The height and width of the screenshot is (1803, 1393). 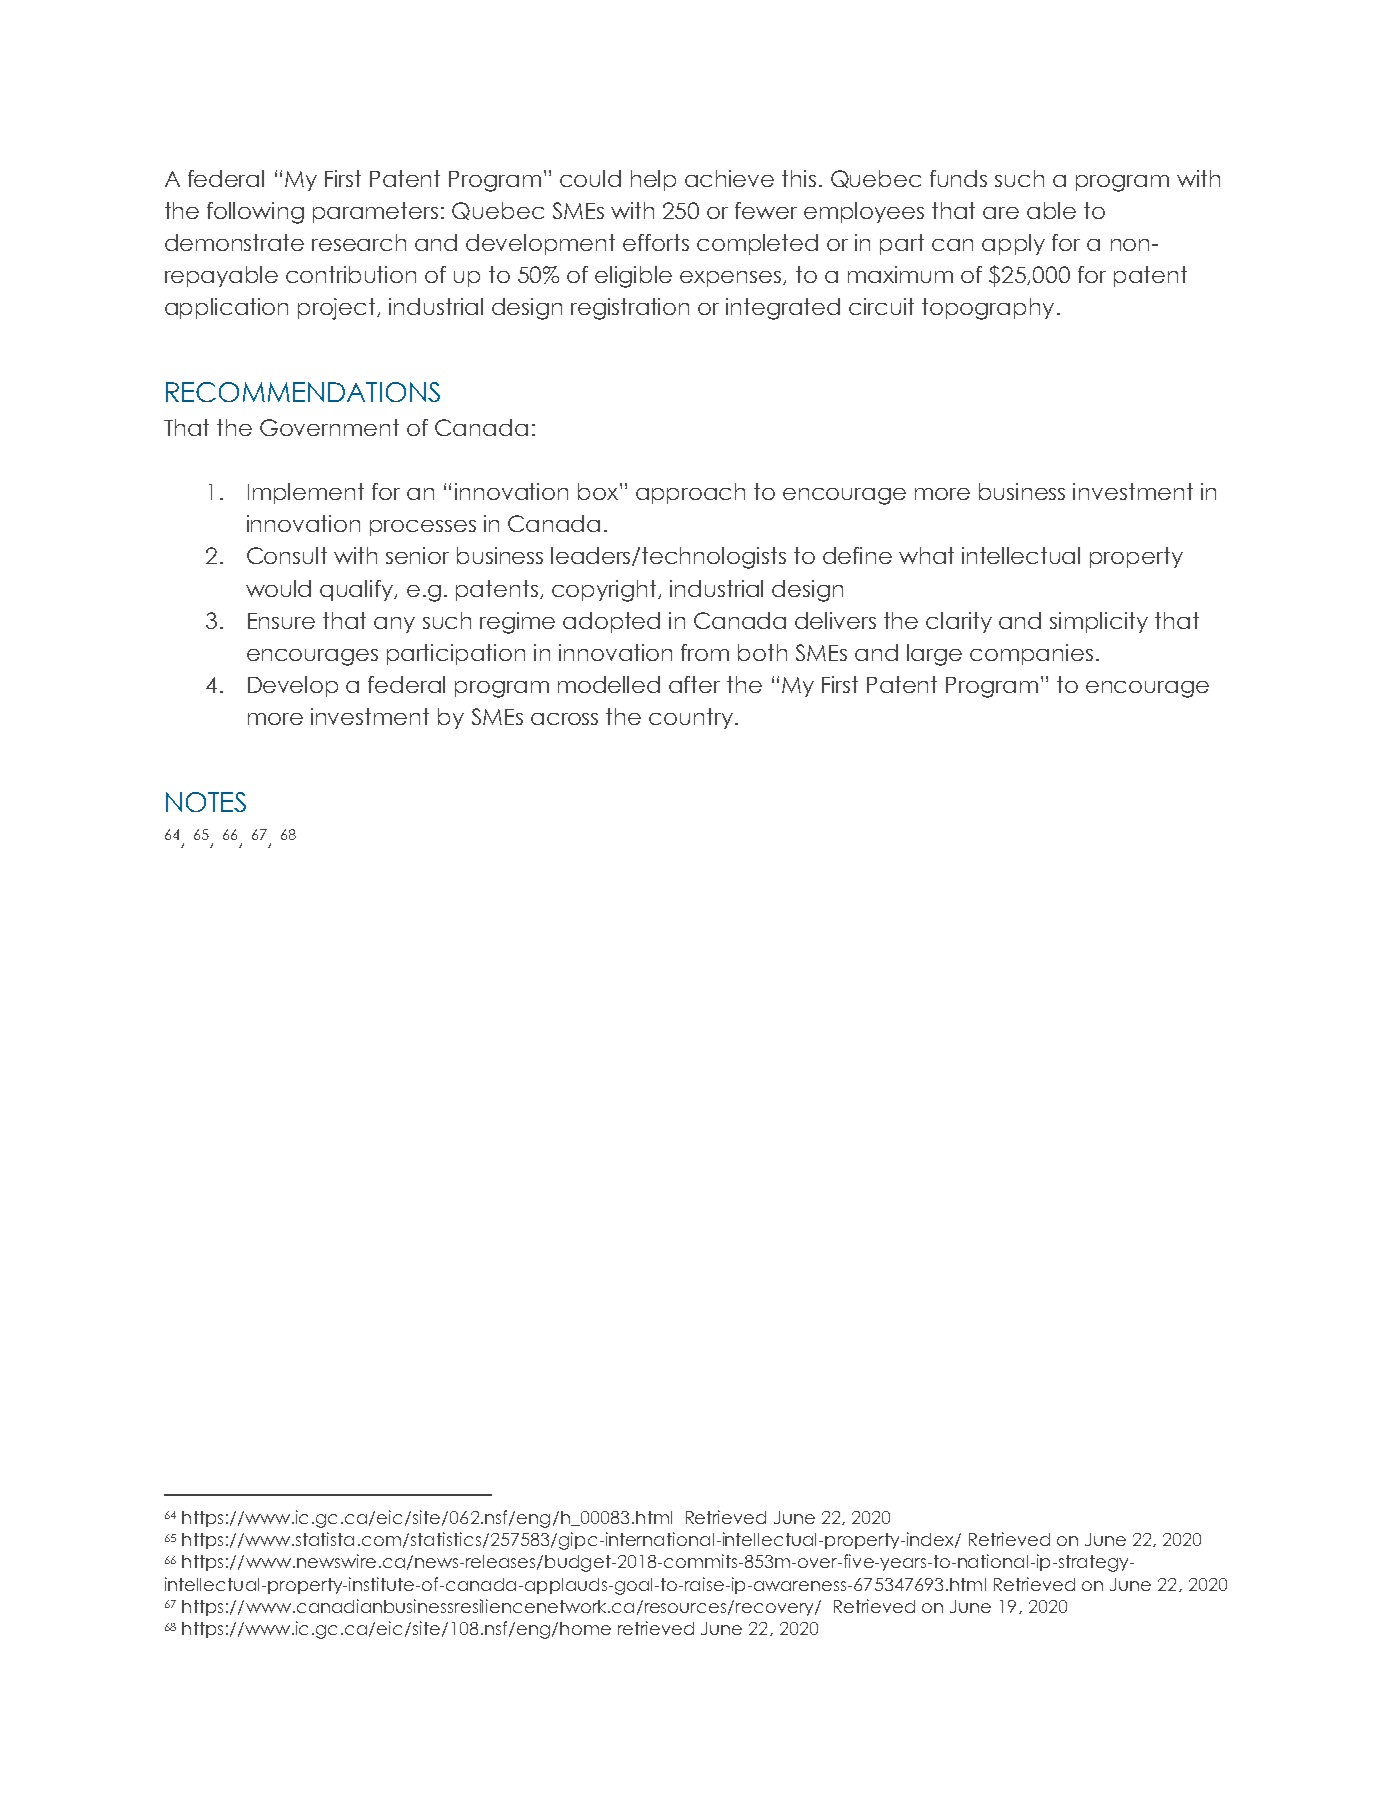 What do you see at coordinates (988, 309) in the screenshot?
I see `topography` at bounding box center [988, 309].
